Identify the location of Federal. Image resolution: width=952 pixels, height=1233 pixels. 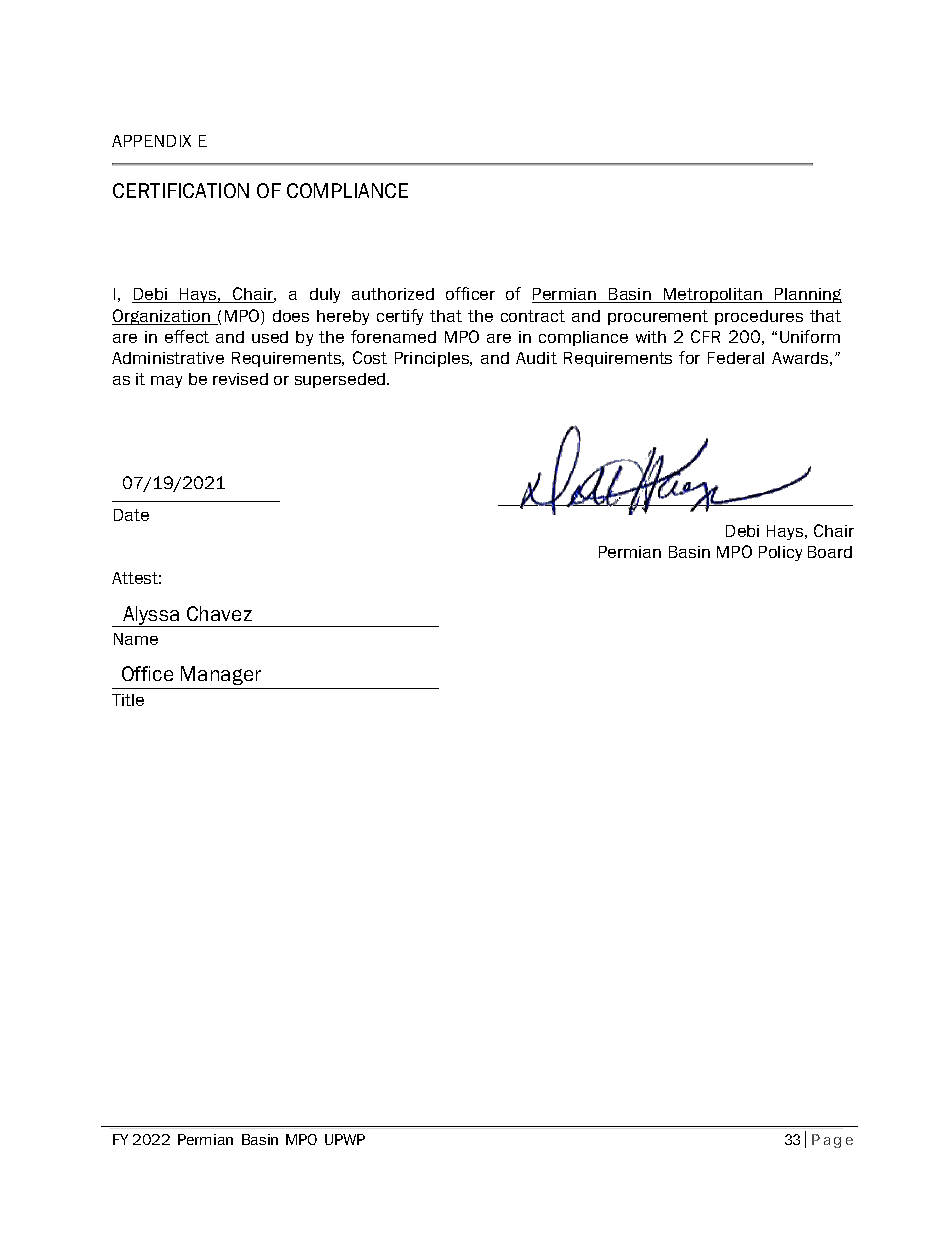
(736, 358).
